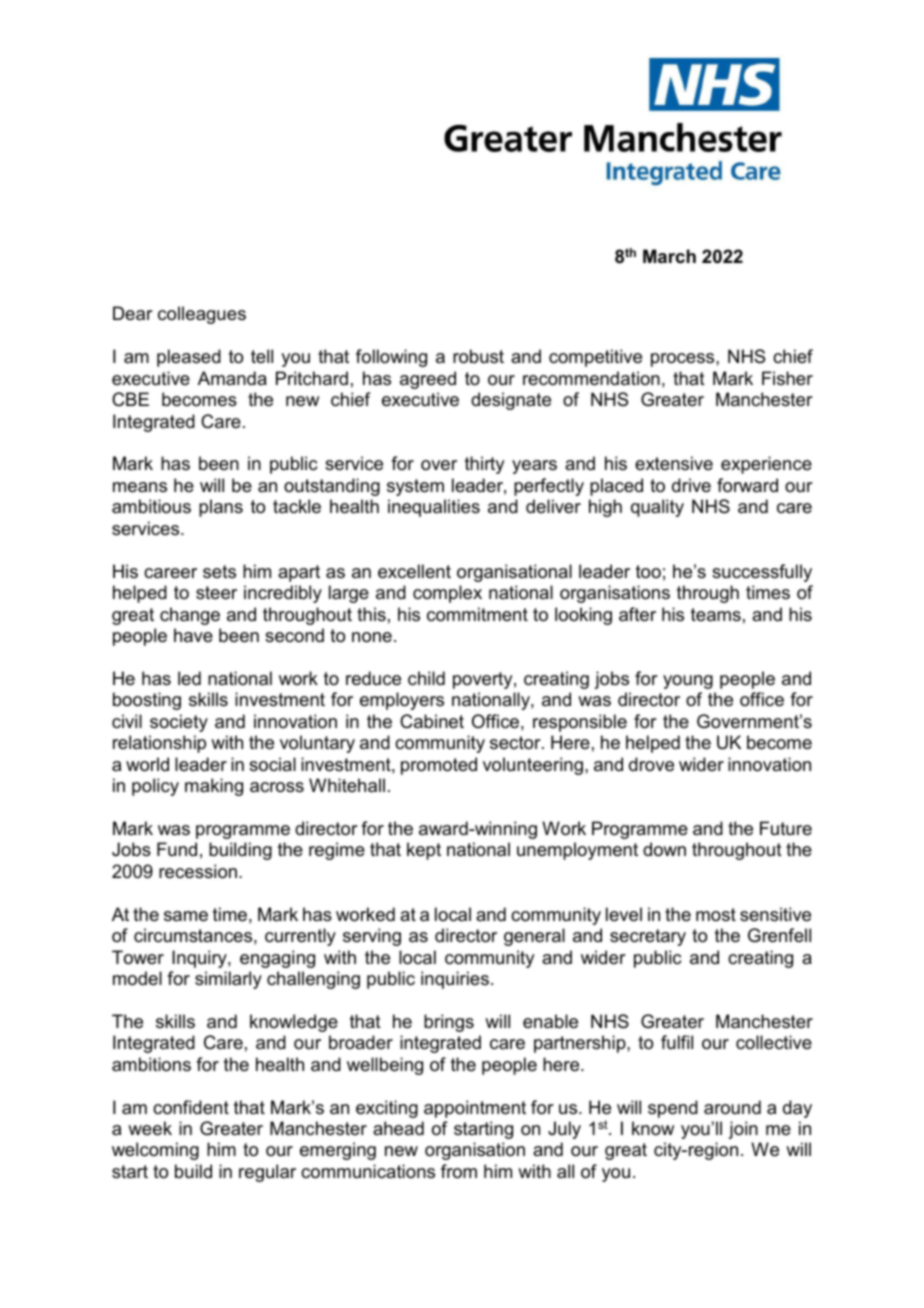 Image resolution: width=924 pixels, height=1308 pixels. Describe the element at coordinates (155, 1151) in the screenshot. I see `welcoming` at that location.
